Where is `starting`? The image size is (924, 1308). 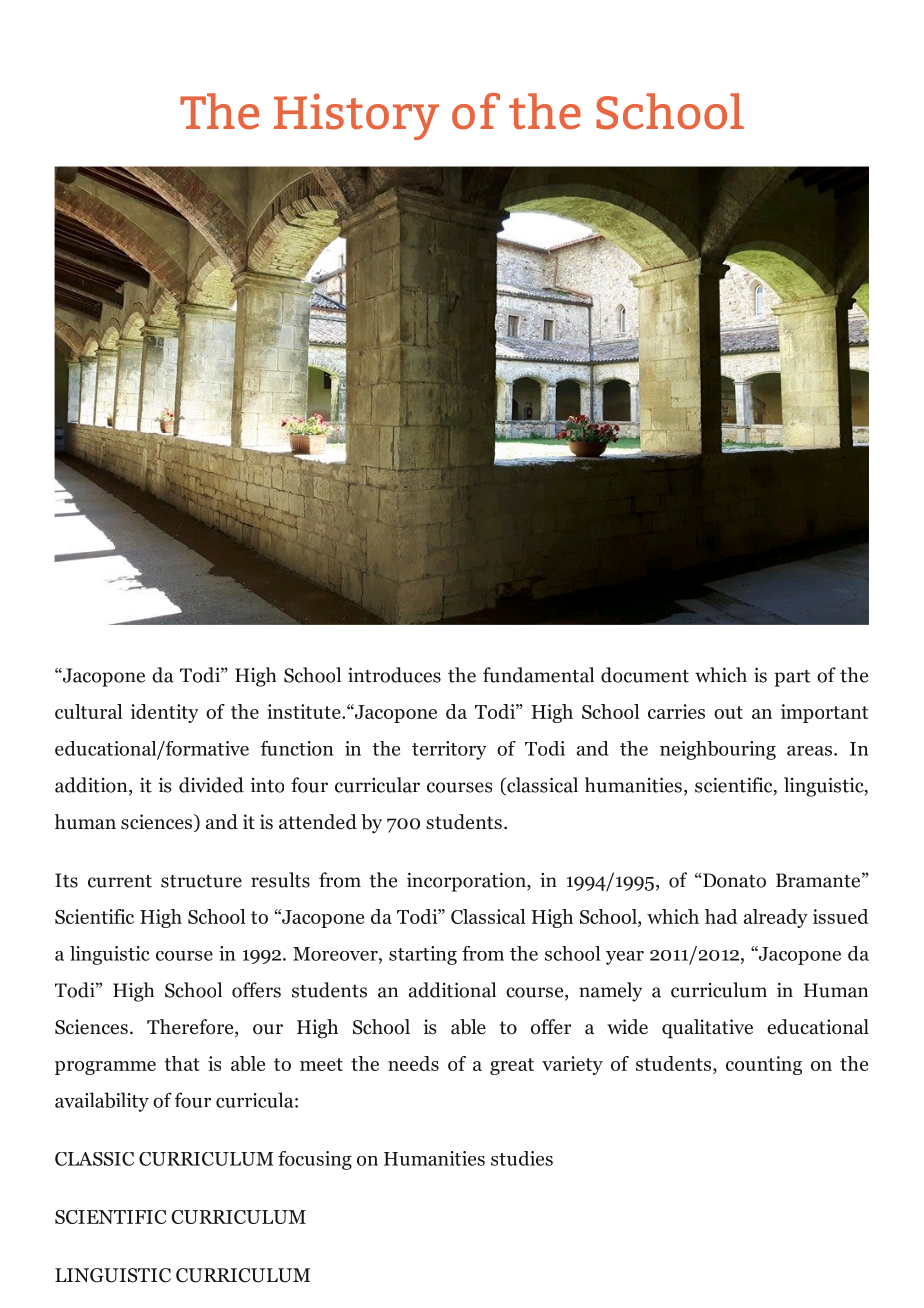
starting is located at coordinates (423, 955).
